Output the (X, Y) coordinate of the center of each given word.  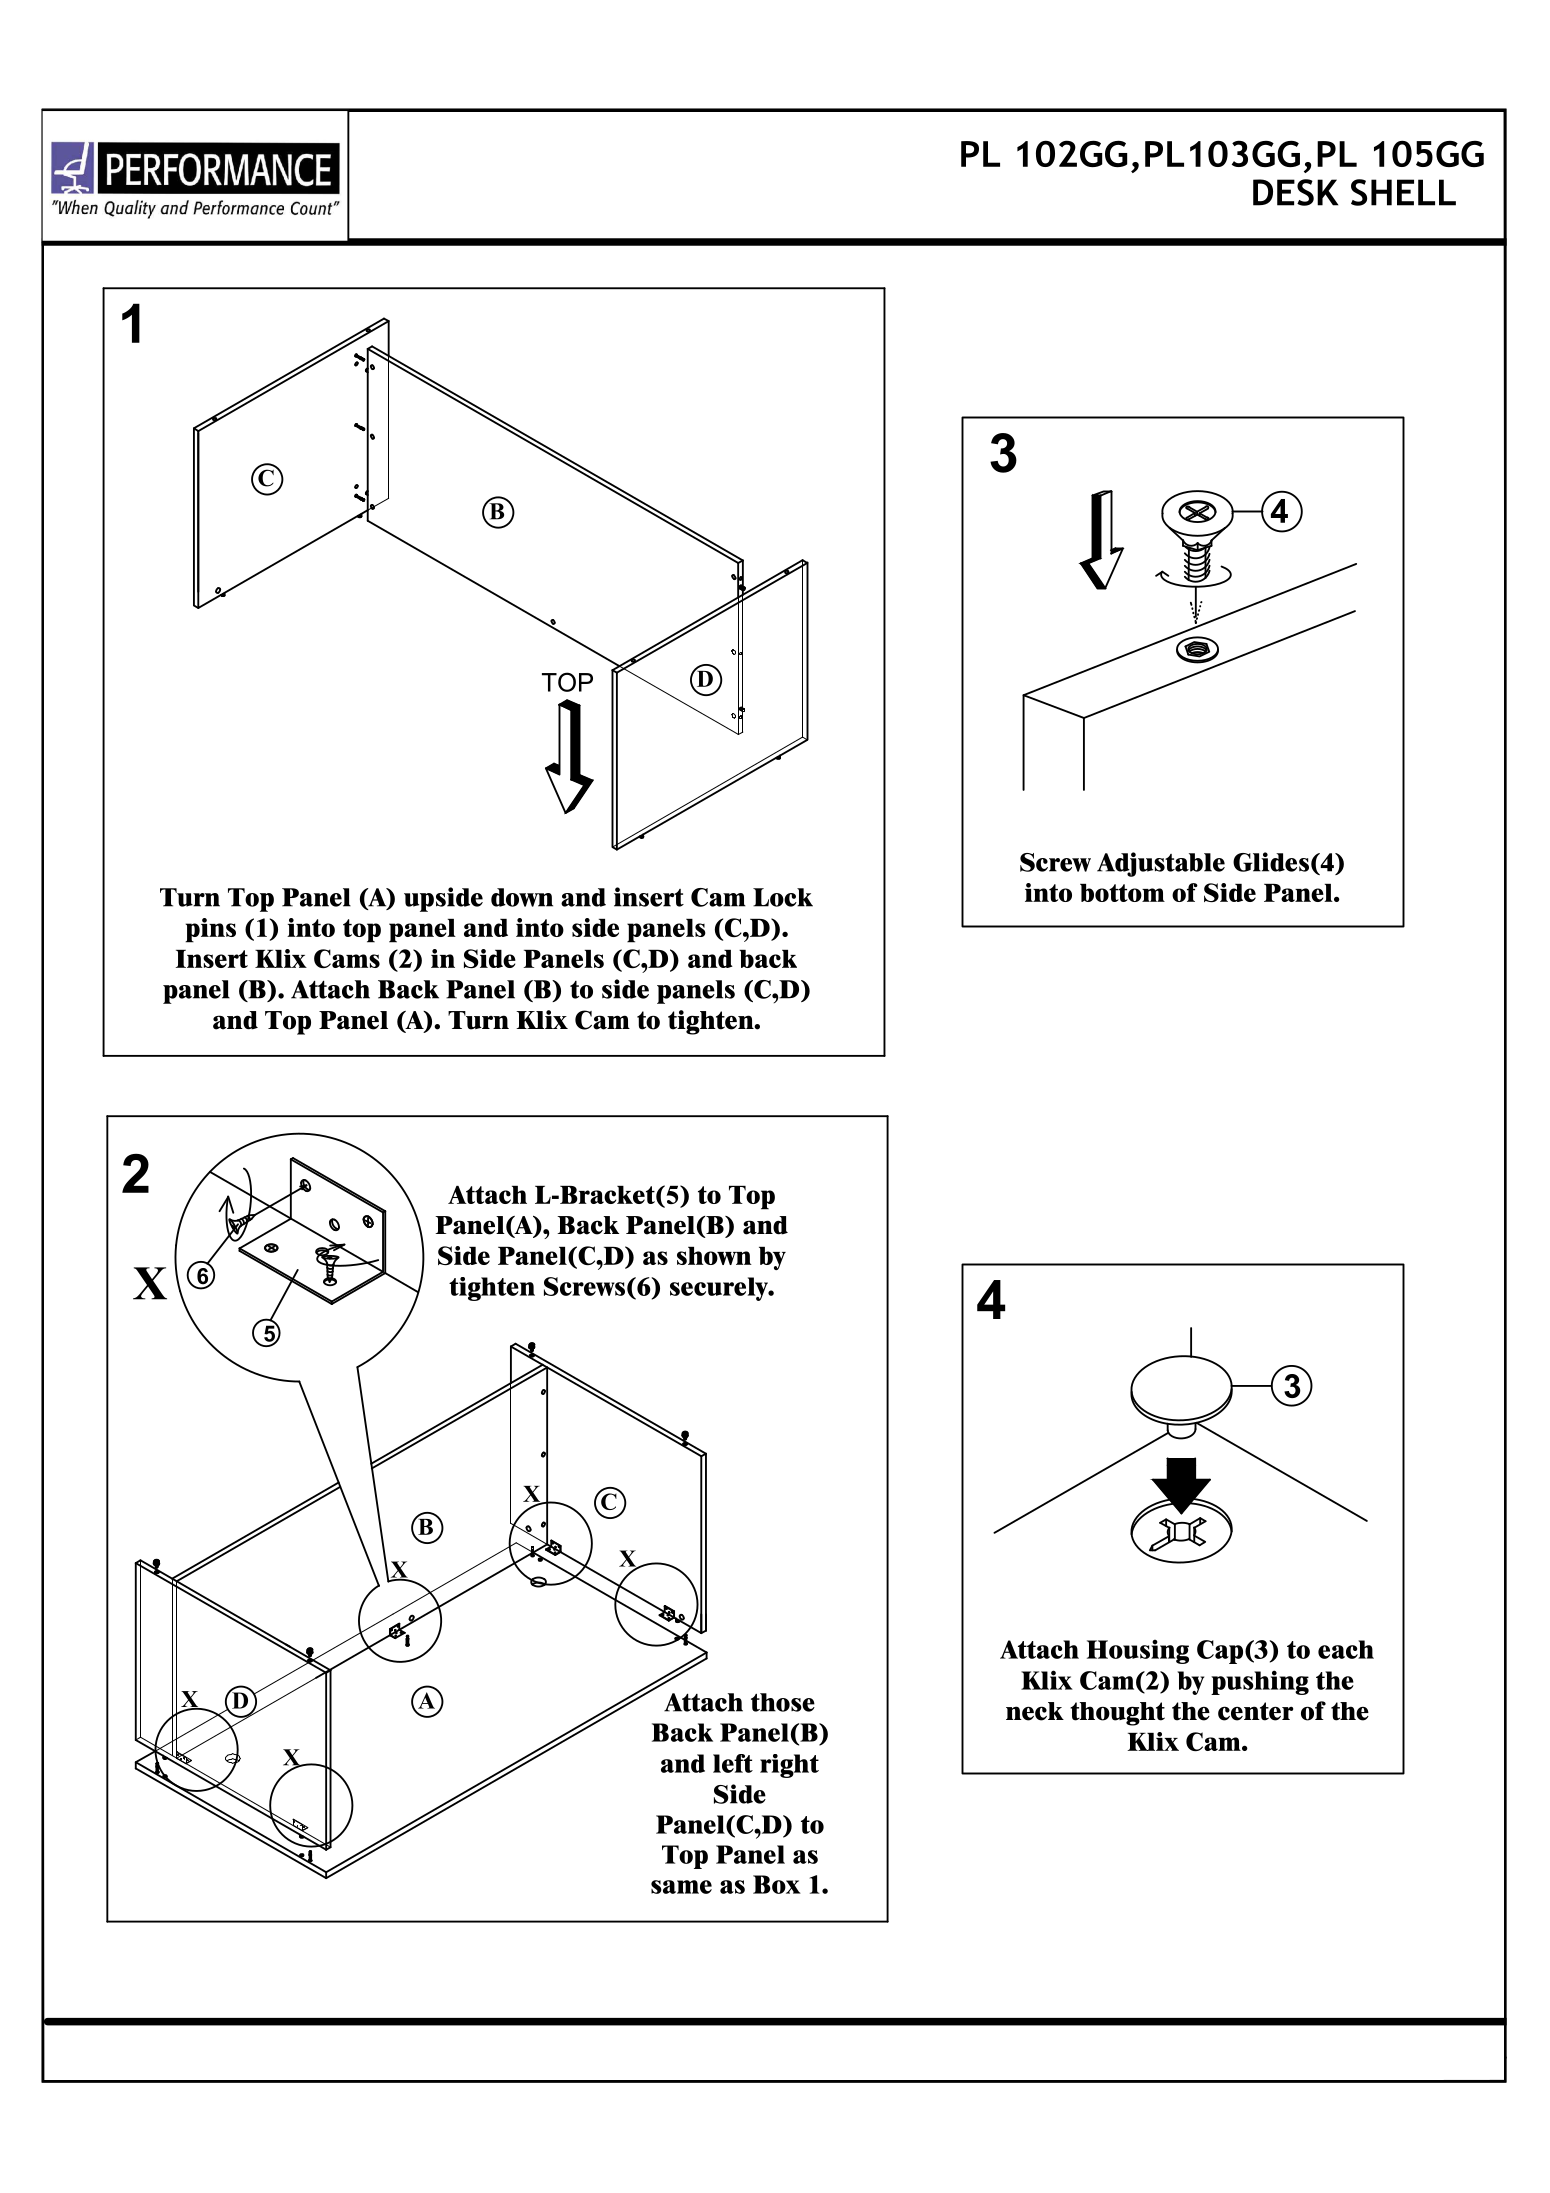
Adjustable (1161, 864)
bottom (1122, 893)
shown (714, 1256)
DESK (1295, 192)
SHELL (1403, 192)
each (1346, 1649)
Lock (783, 897)
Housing (1138, 1651)
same (681, 1887)
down (522, 897)
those (783, 1702)
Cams (347, 958)
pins (210, 930)
